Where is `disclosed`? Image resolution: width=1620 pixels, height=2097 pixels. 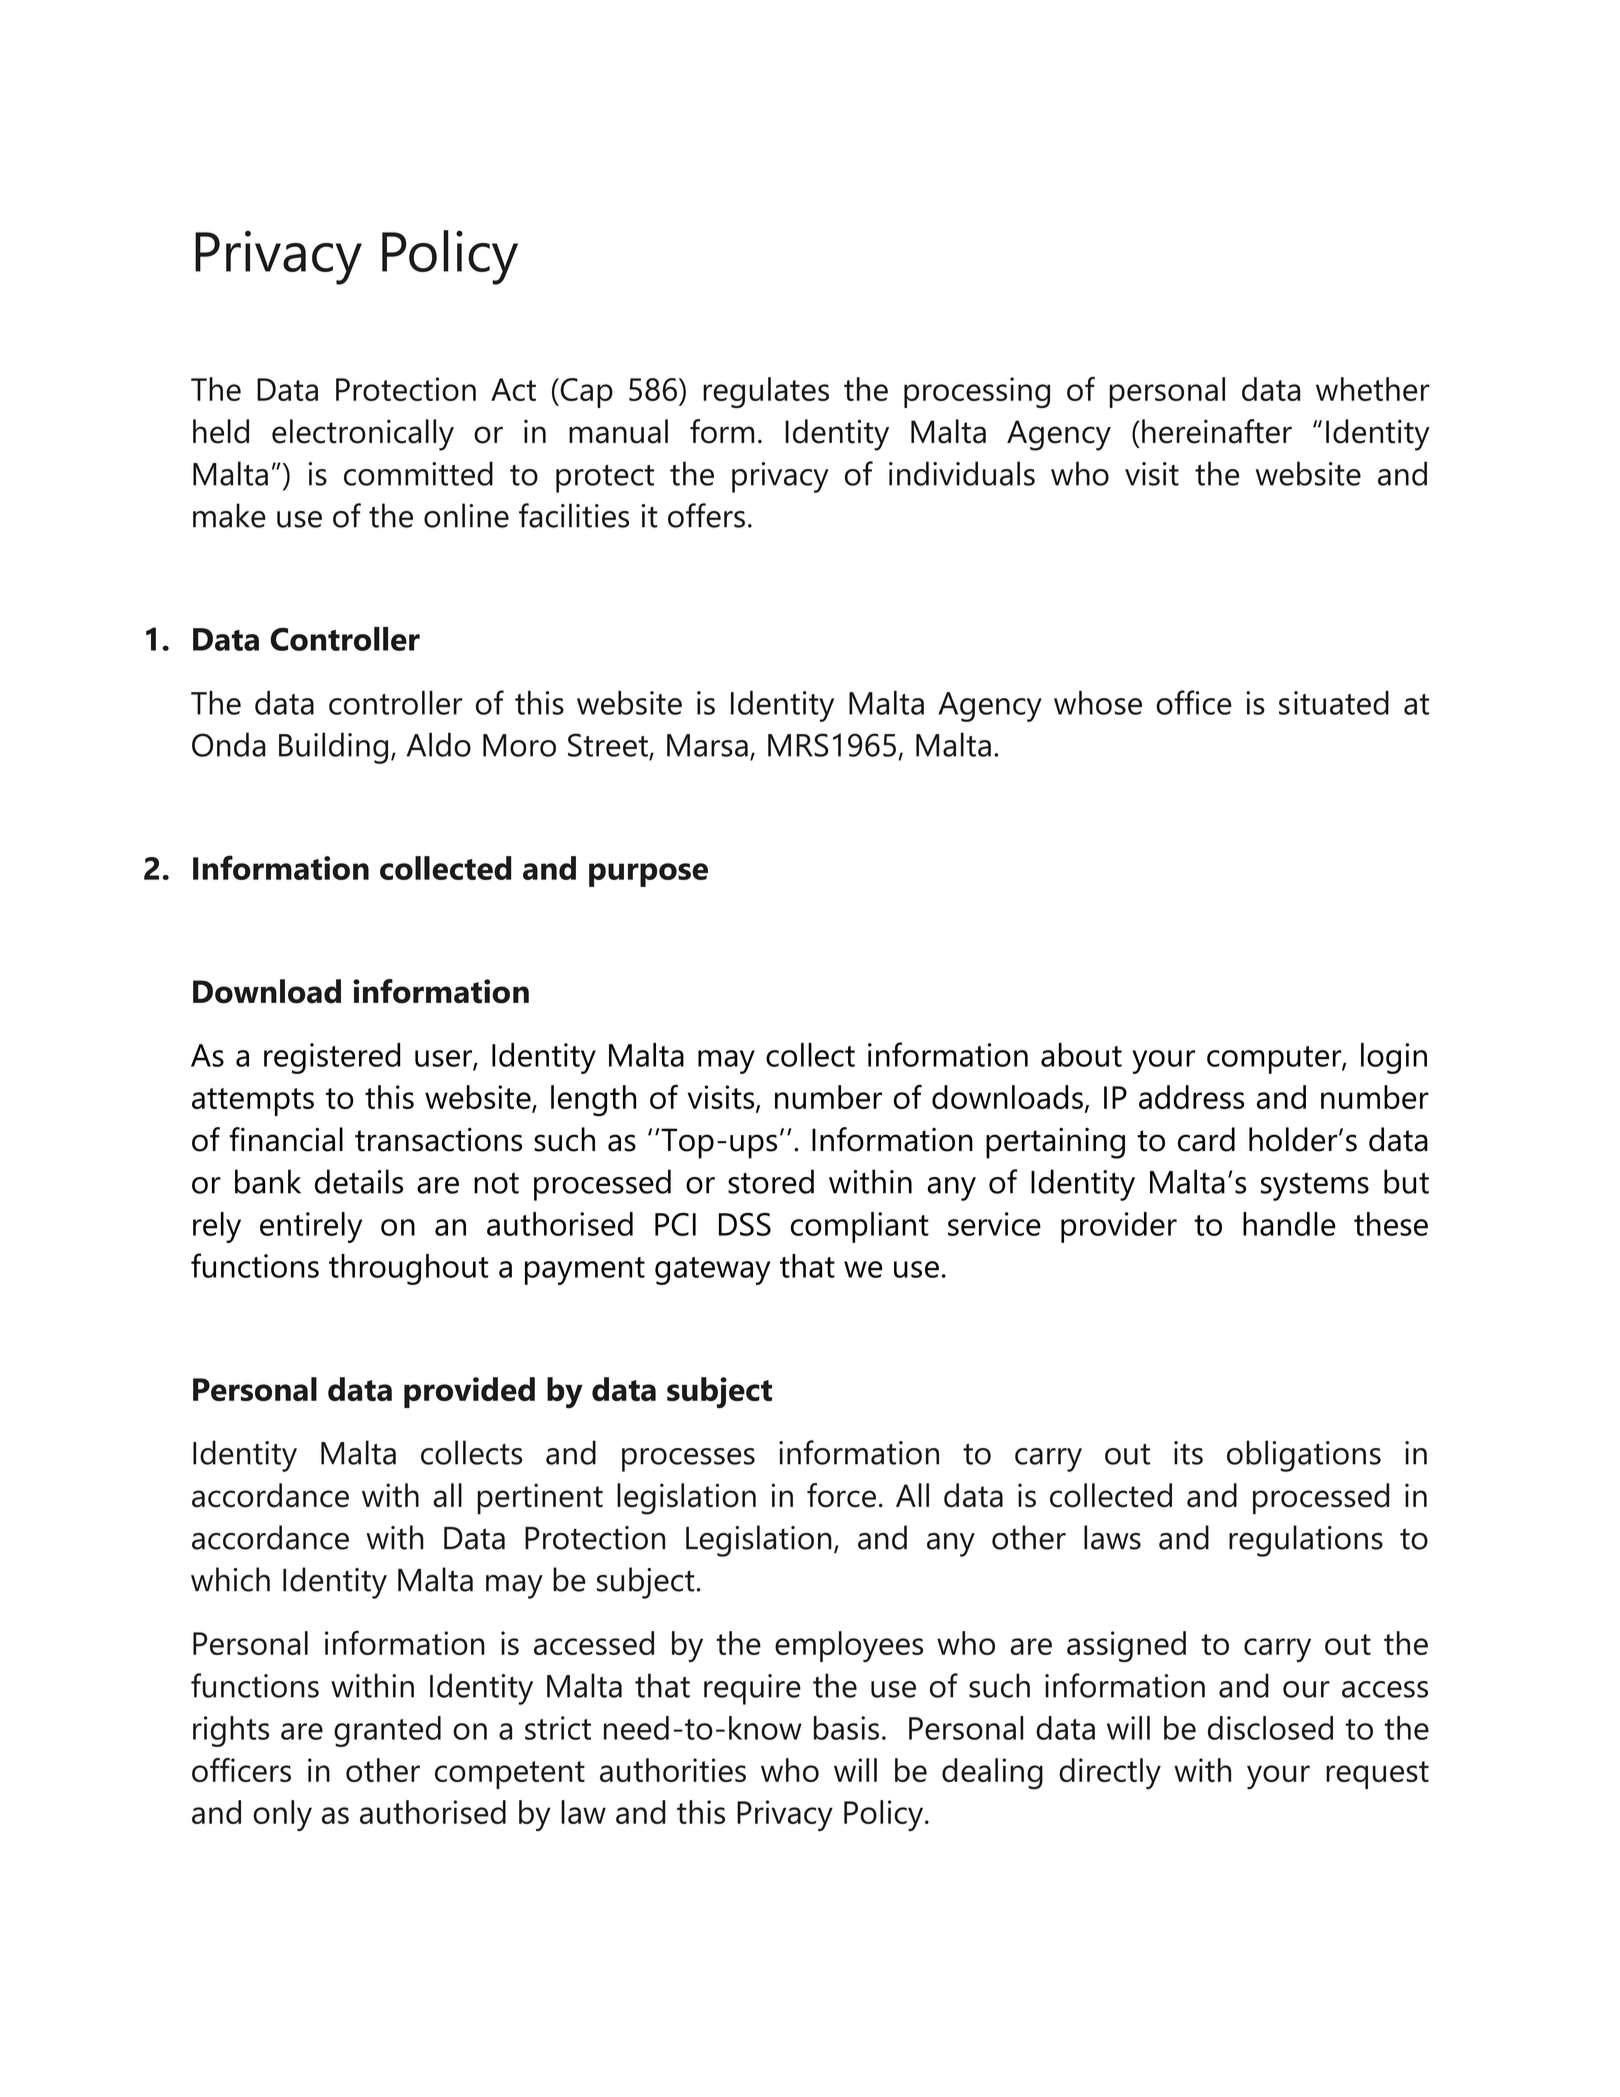
disclosed is located at coordinates (1270, 1728).
